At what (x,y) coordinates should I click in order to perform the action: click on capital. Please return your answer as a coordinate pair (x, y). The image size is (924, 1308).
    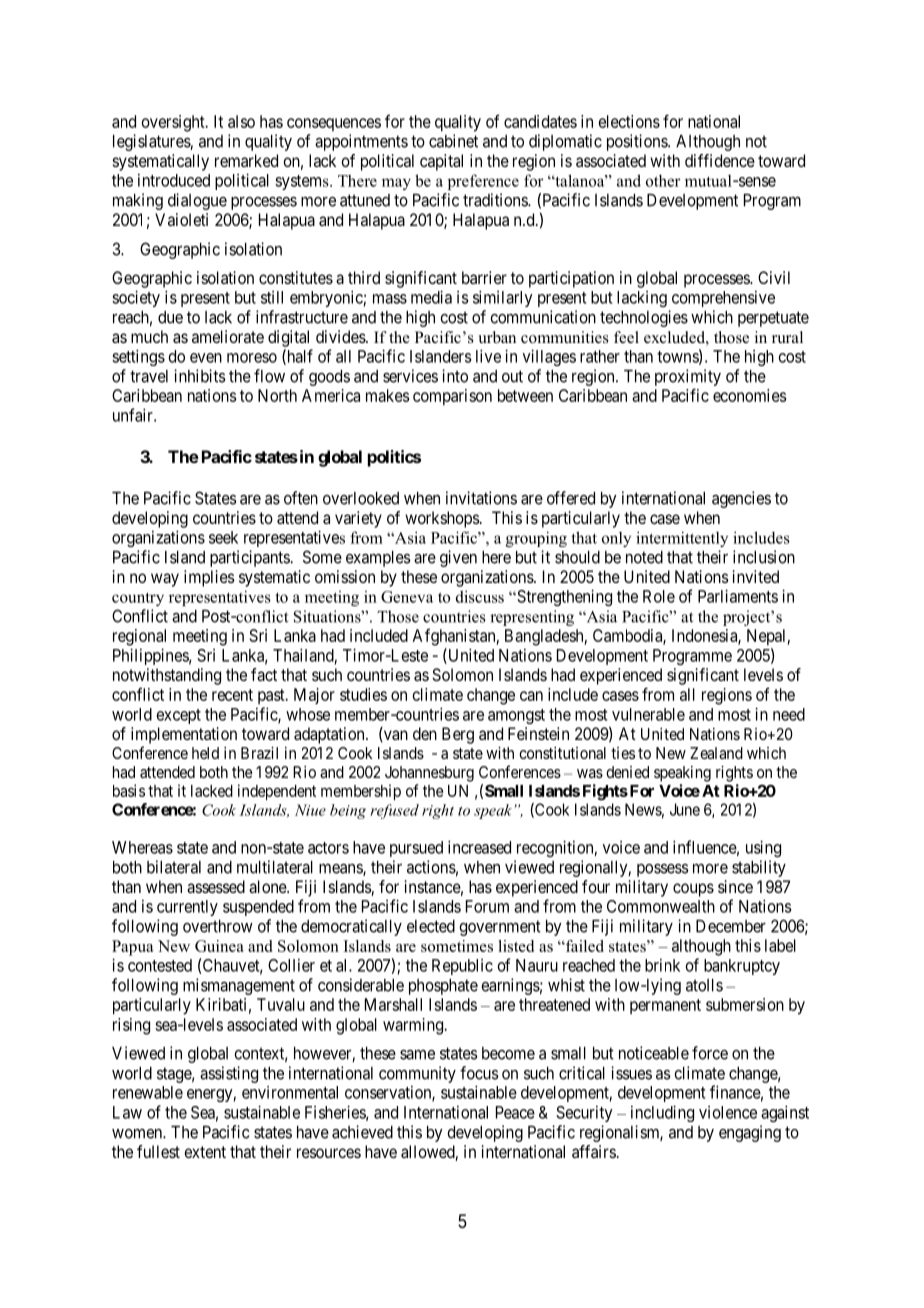
    Looking at the image, I should click on (441, 162).
